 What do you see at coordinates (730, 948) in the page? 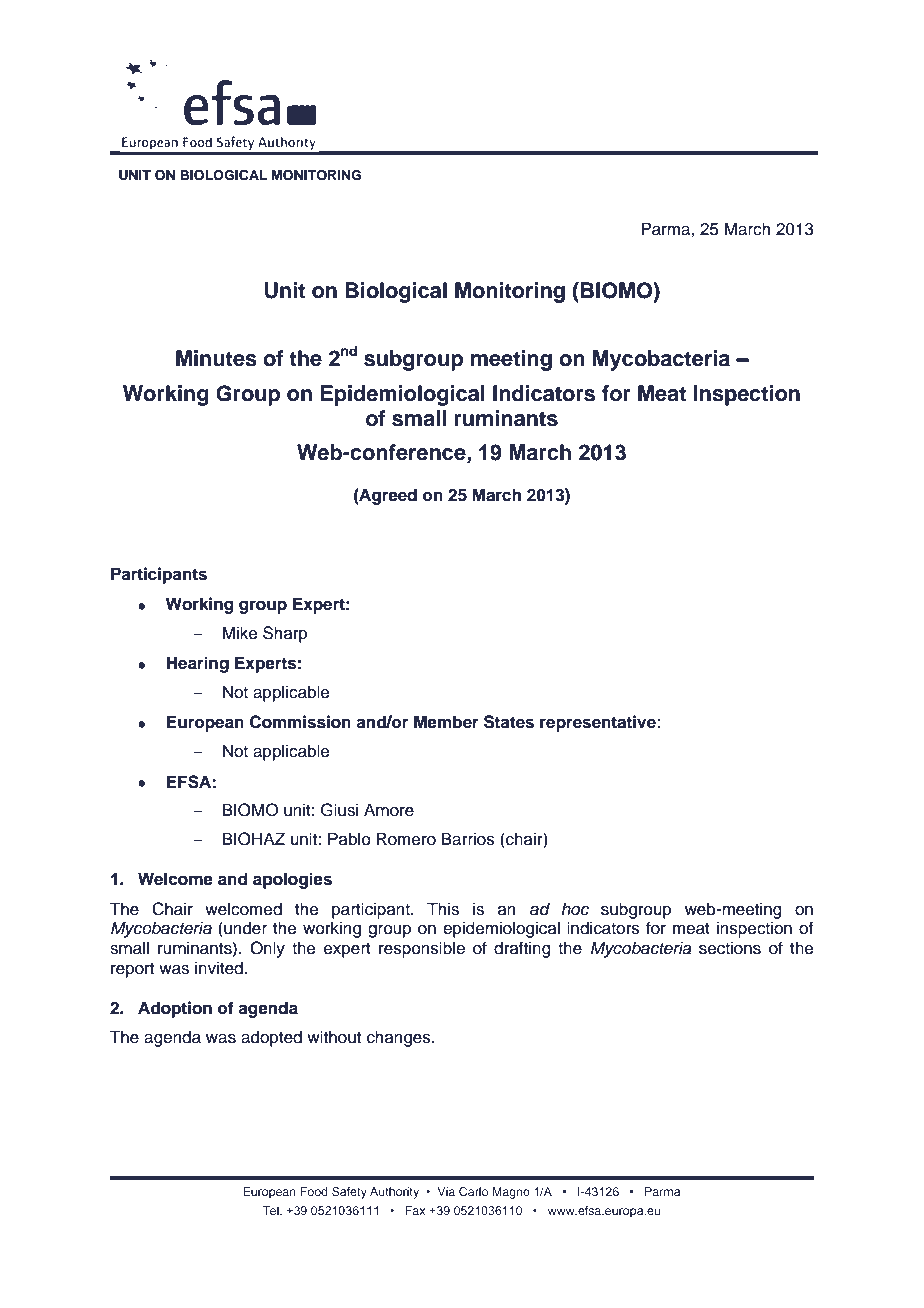
I see `sections` at bounding box center [730, 948].
